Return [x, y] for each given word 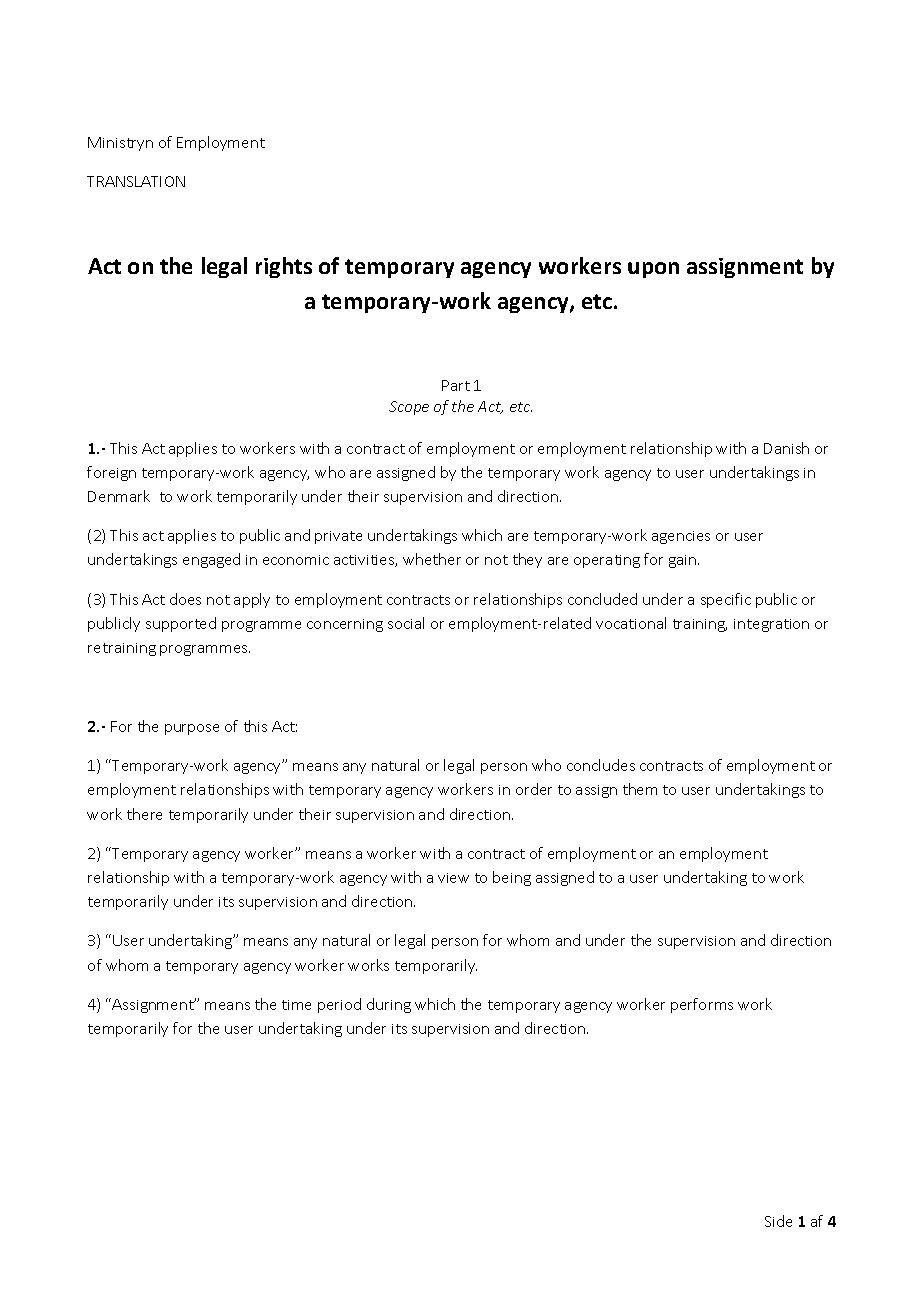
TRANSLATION [136, 181]
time [296, 1005]
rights [284, 267]
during [389, 1005]
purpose [192, 729]
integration [771, 625]
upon [653, 270]
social [406, 623]
